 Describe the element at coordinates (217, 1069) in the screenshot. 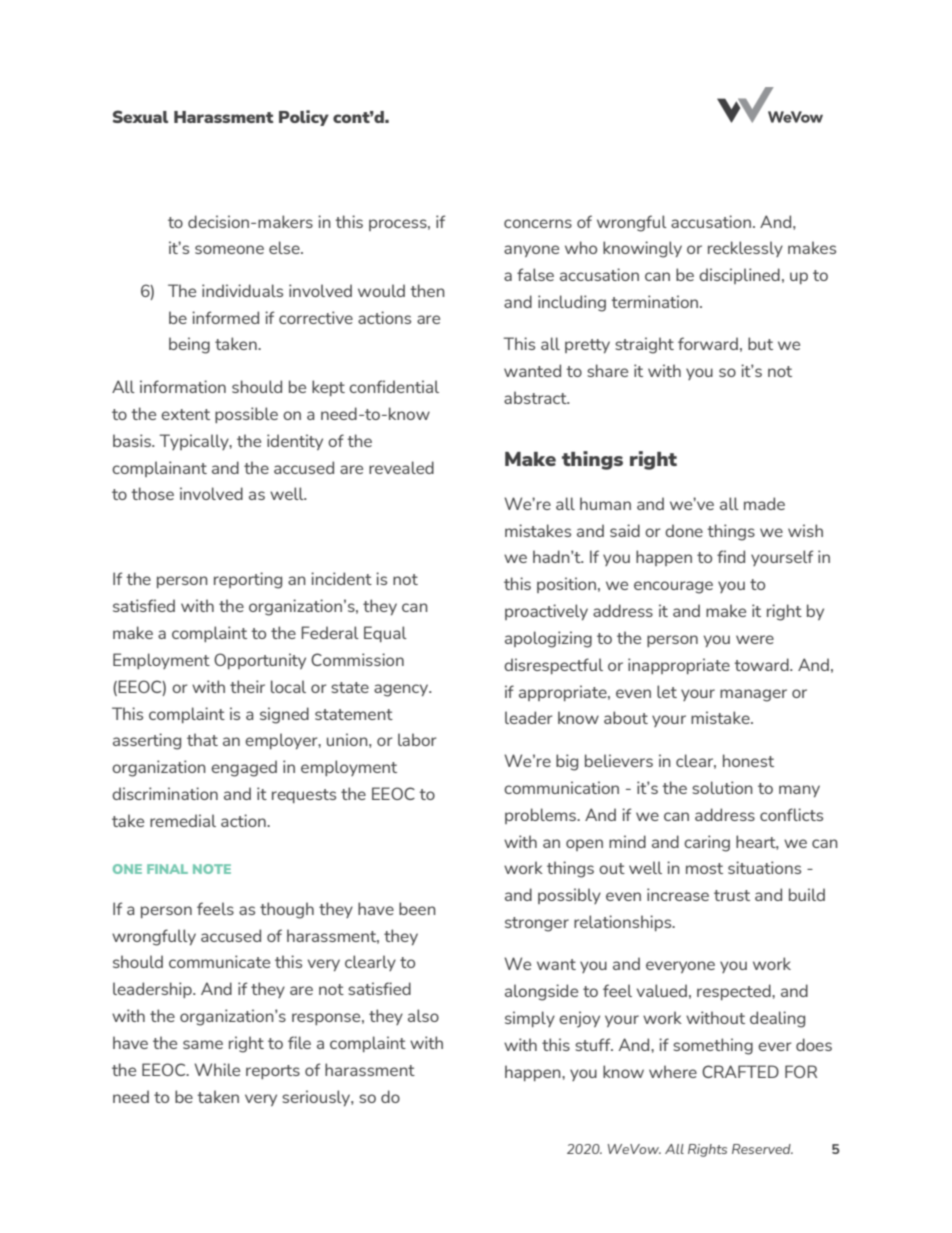

I see `While` at that location.
